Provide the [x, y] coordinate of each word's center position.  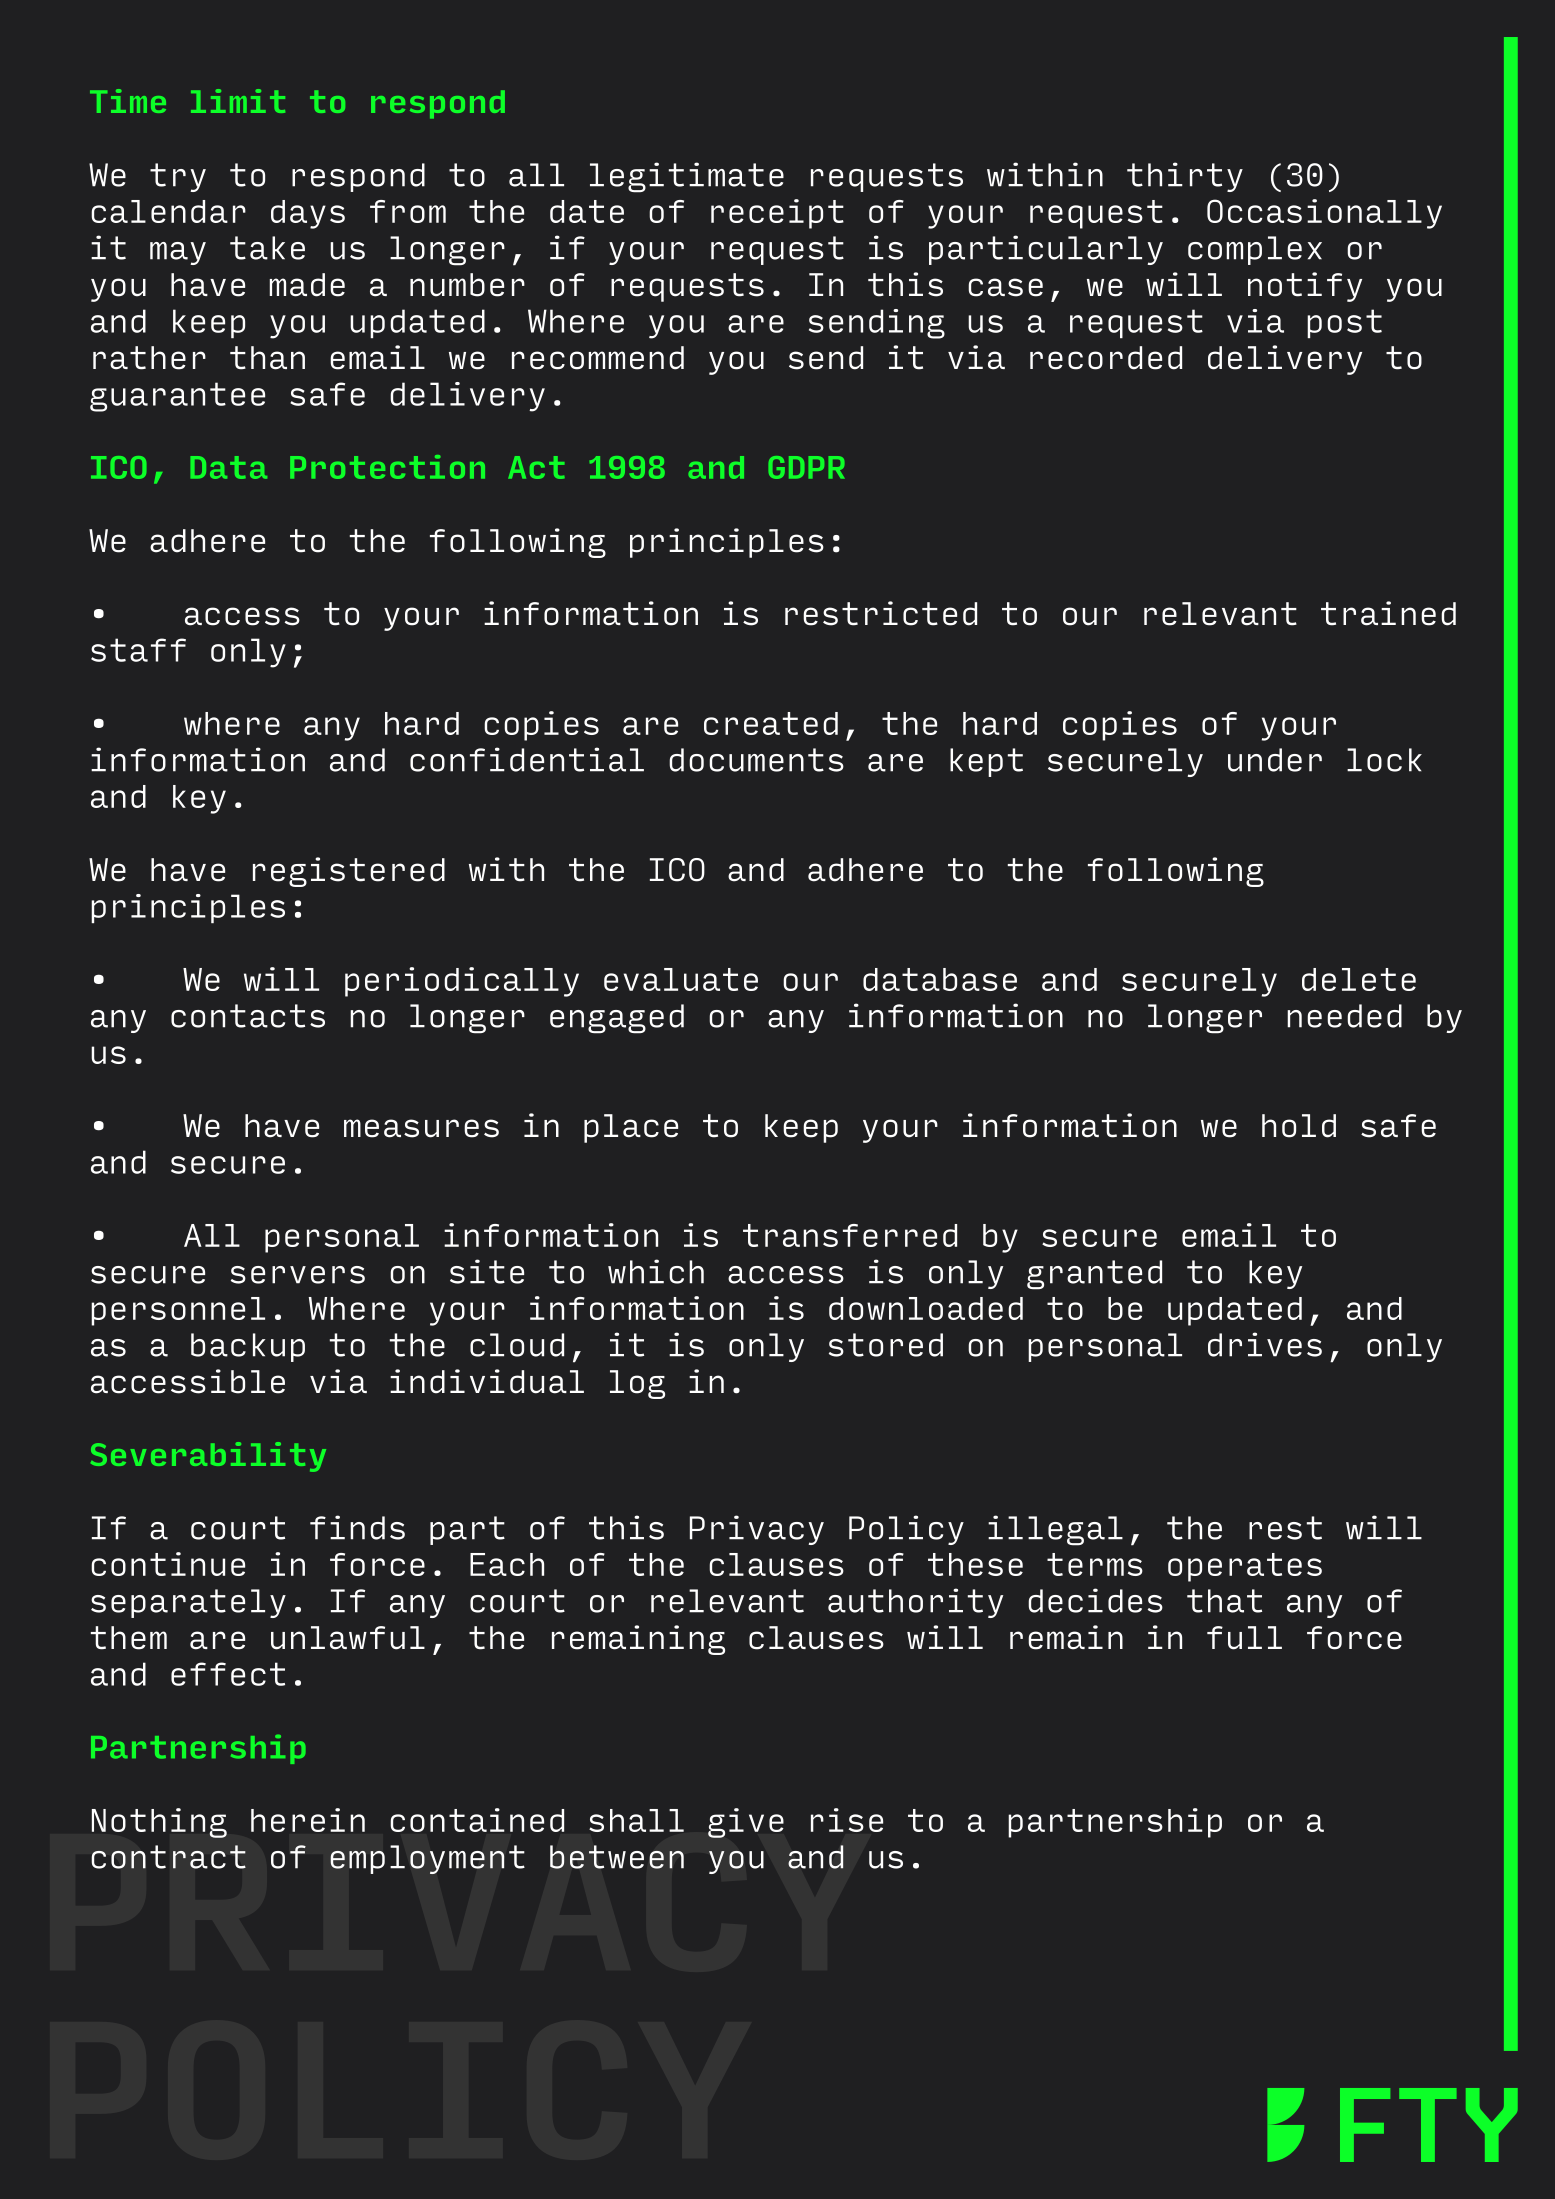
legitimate [687, 177]
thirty [1185, 177]
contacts [248, 1016]
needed [1344, 1016]
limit [238, 101]
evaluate [681, 979]
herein [308, 1820]
